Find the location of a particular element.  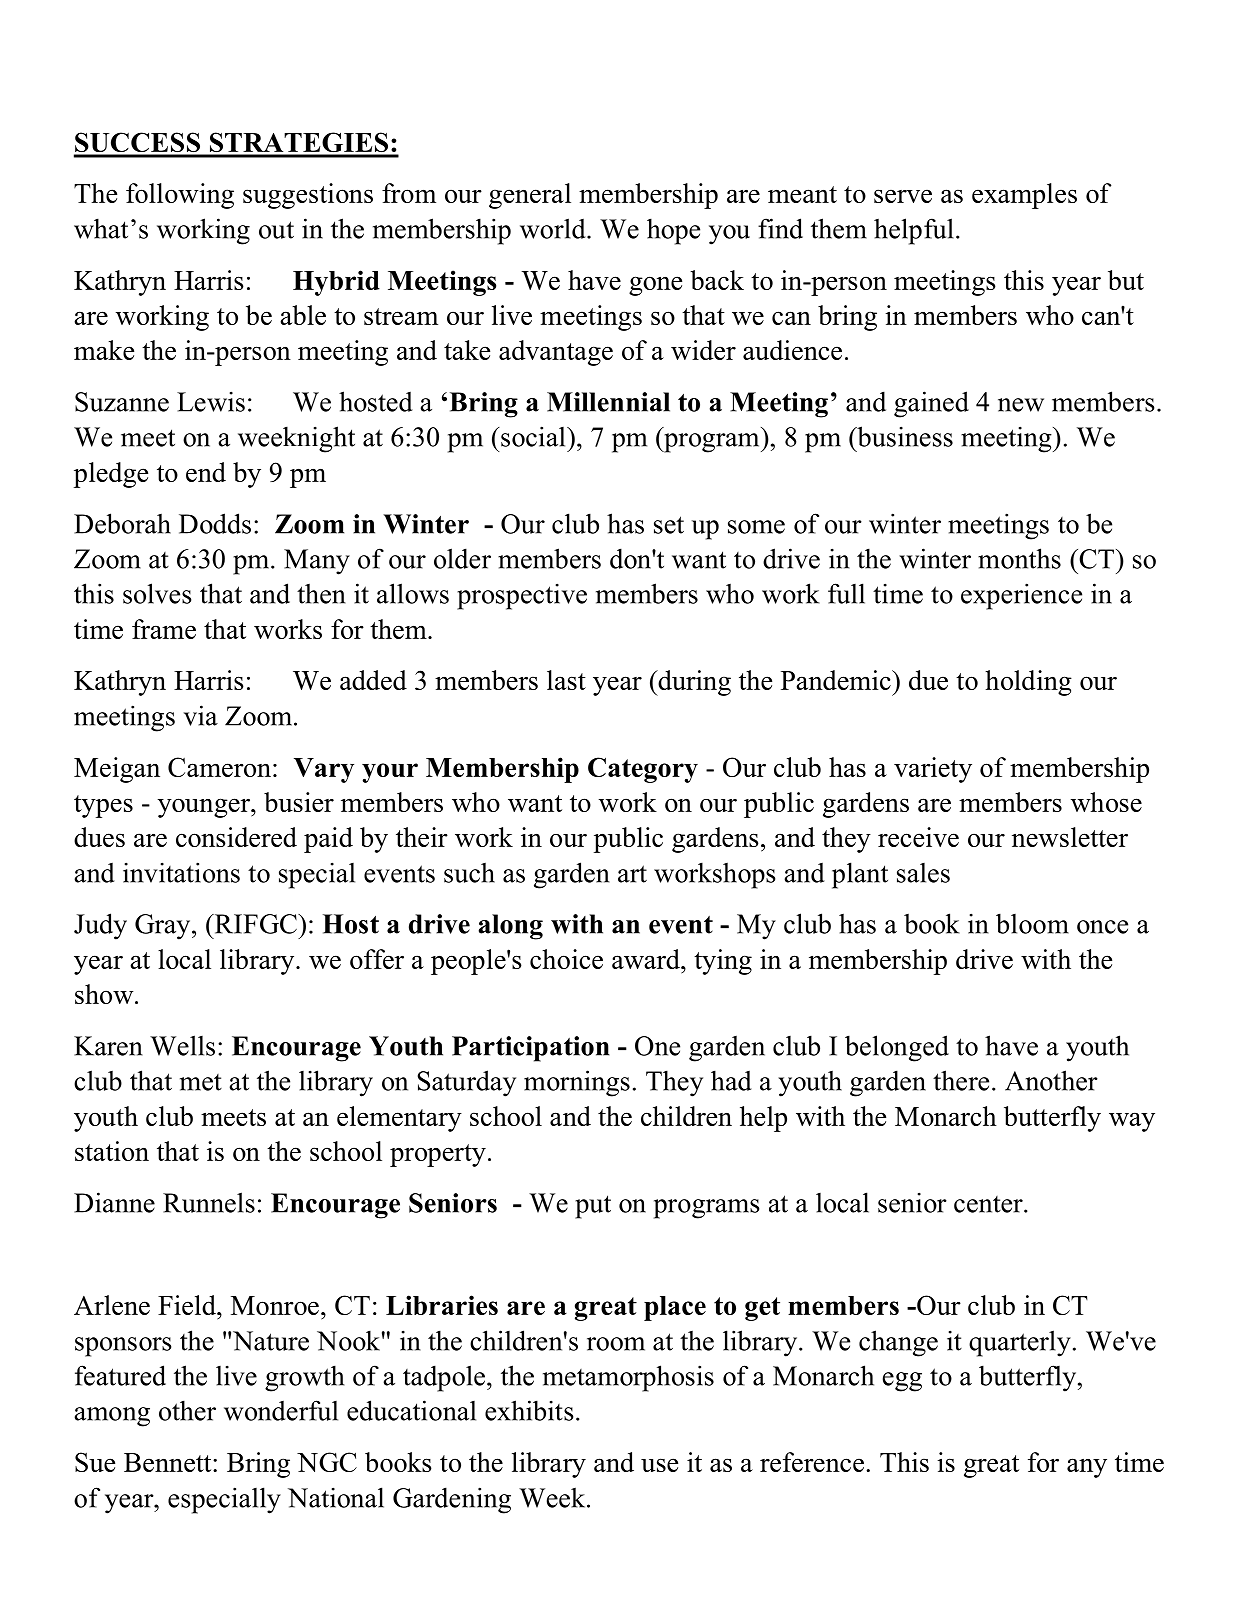

put is located at coordinates (593, 1207).
